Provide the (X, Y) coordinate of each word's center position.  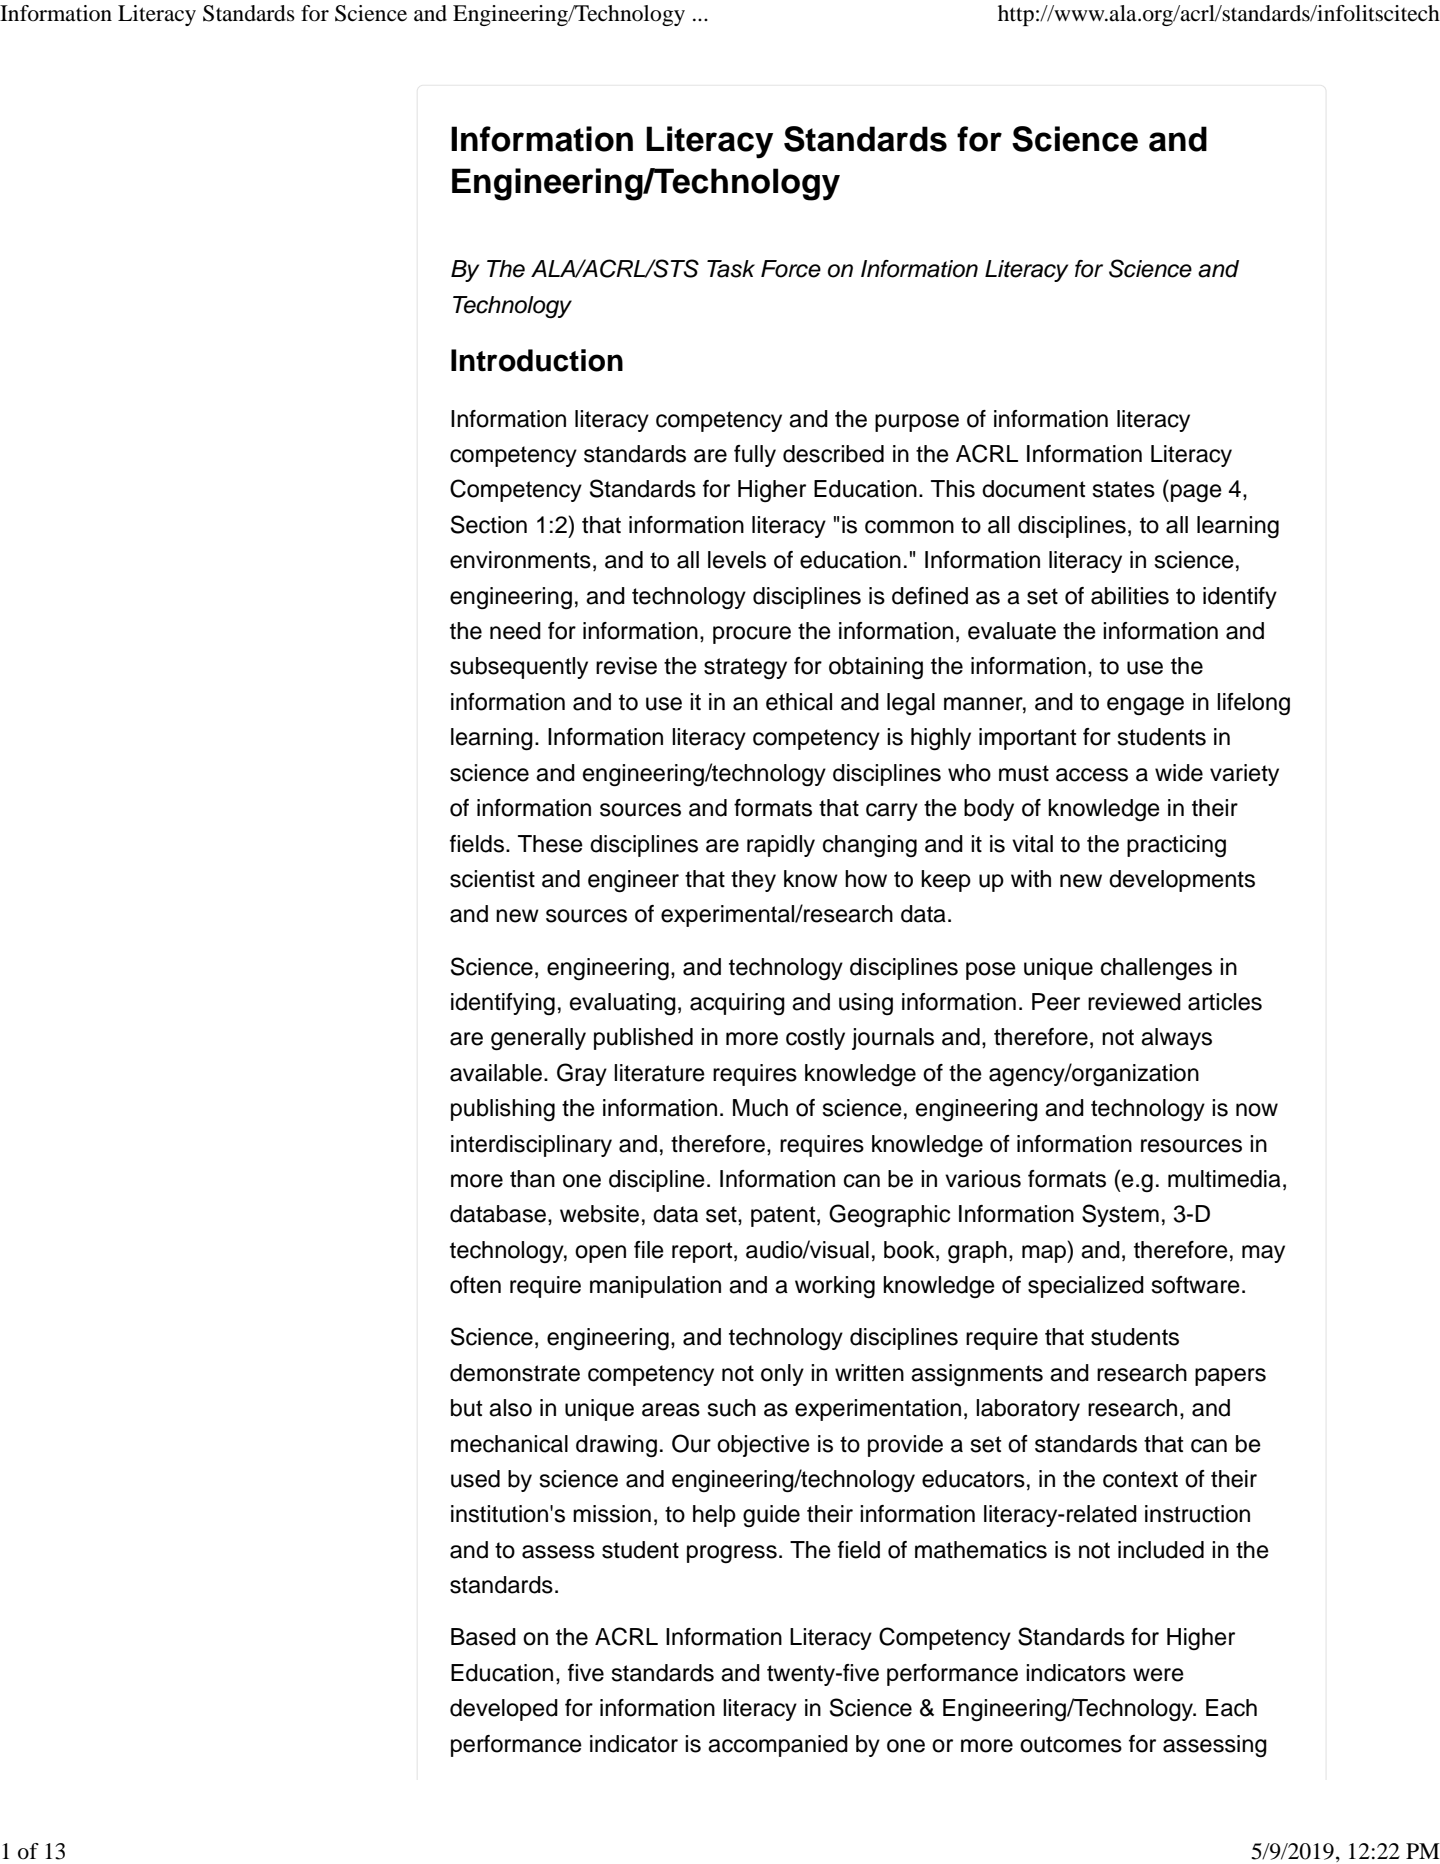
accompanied (778, 1746)
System (1120, 1215)
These (550, 844)
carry (892, 812)
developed (504, 1710)
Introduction (537, 360)
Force (791, 269)
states (1123, 489)
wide (1179, 773)
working (835, 1287)
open (600, 1254)
